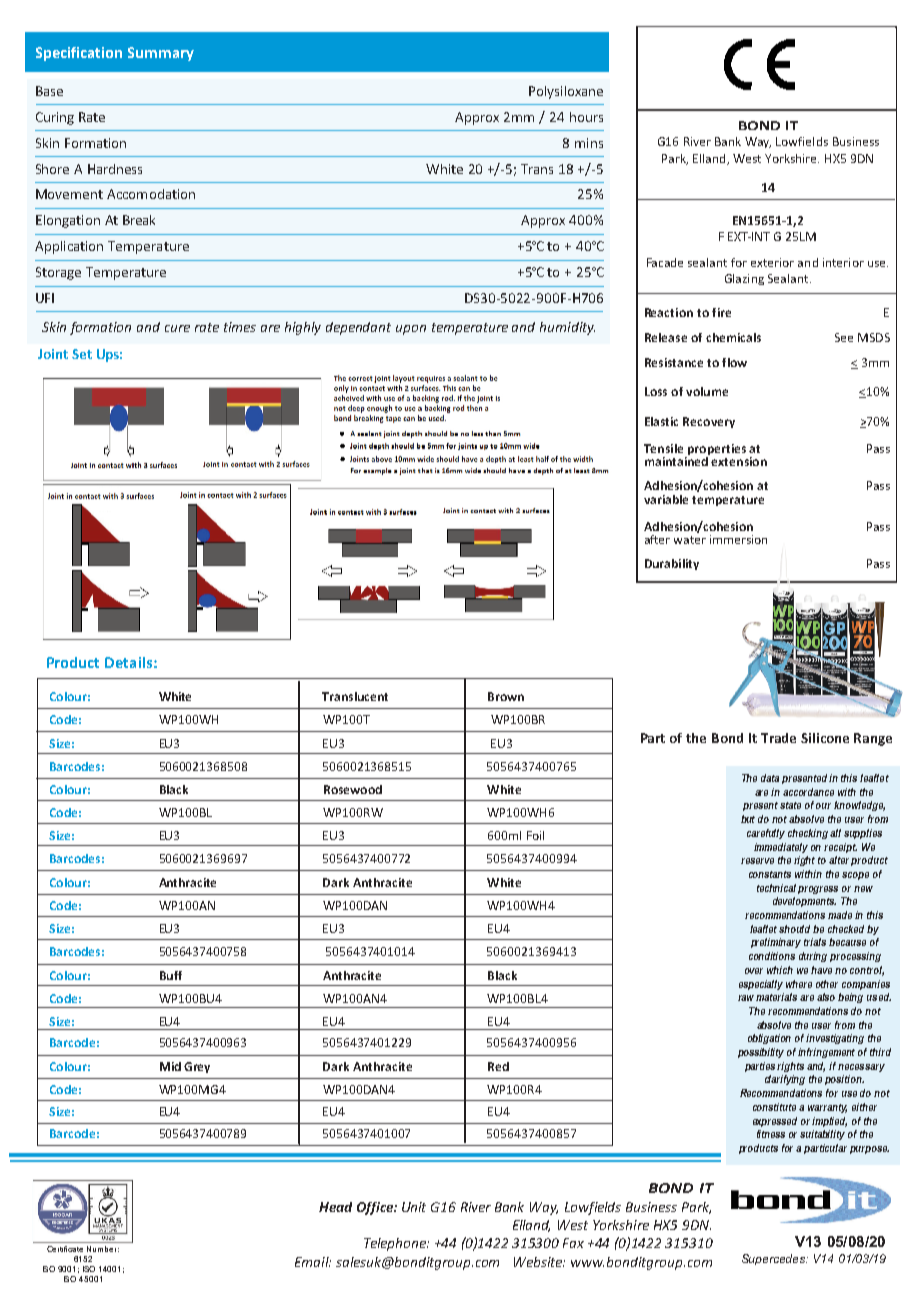 Image resolution: width=924 pixels, height=1308 pixels. What do you see at coordinates (589, 143) in the screenshot?
I see `mins` at bounding box center [589, 143].
